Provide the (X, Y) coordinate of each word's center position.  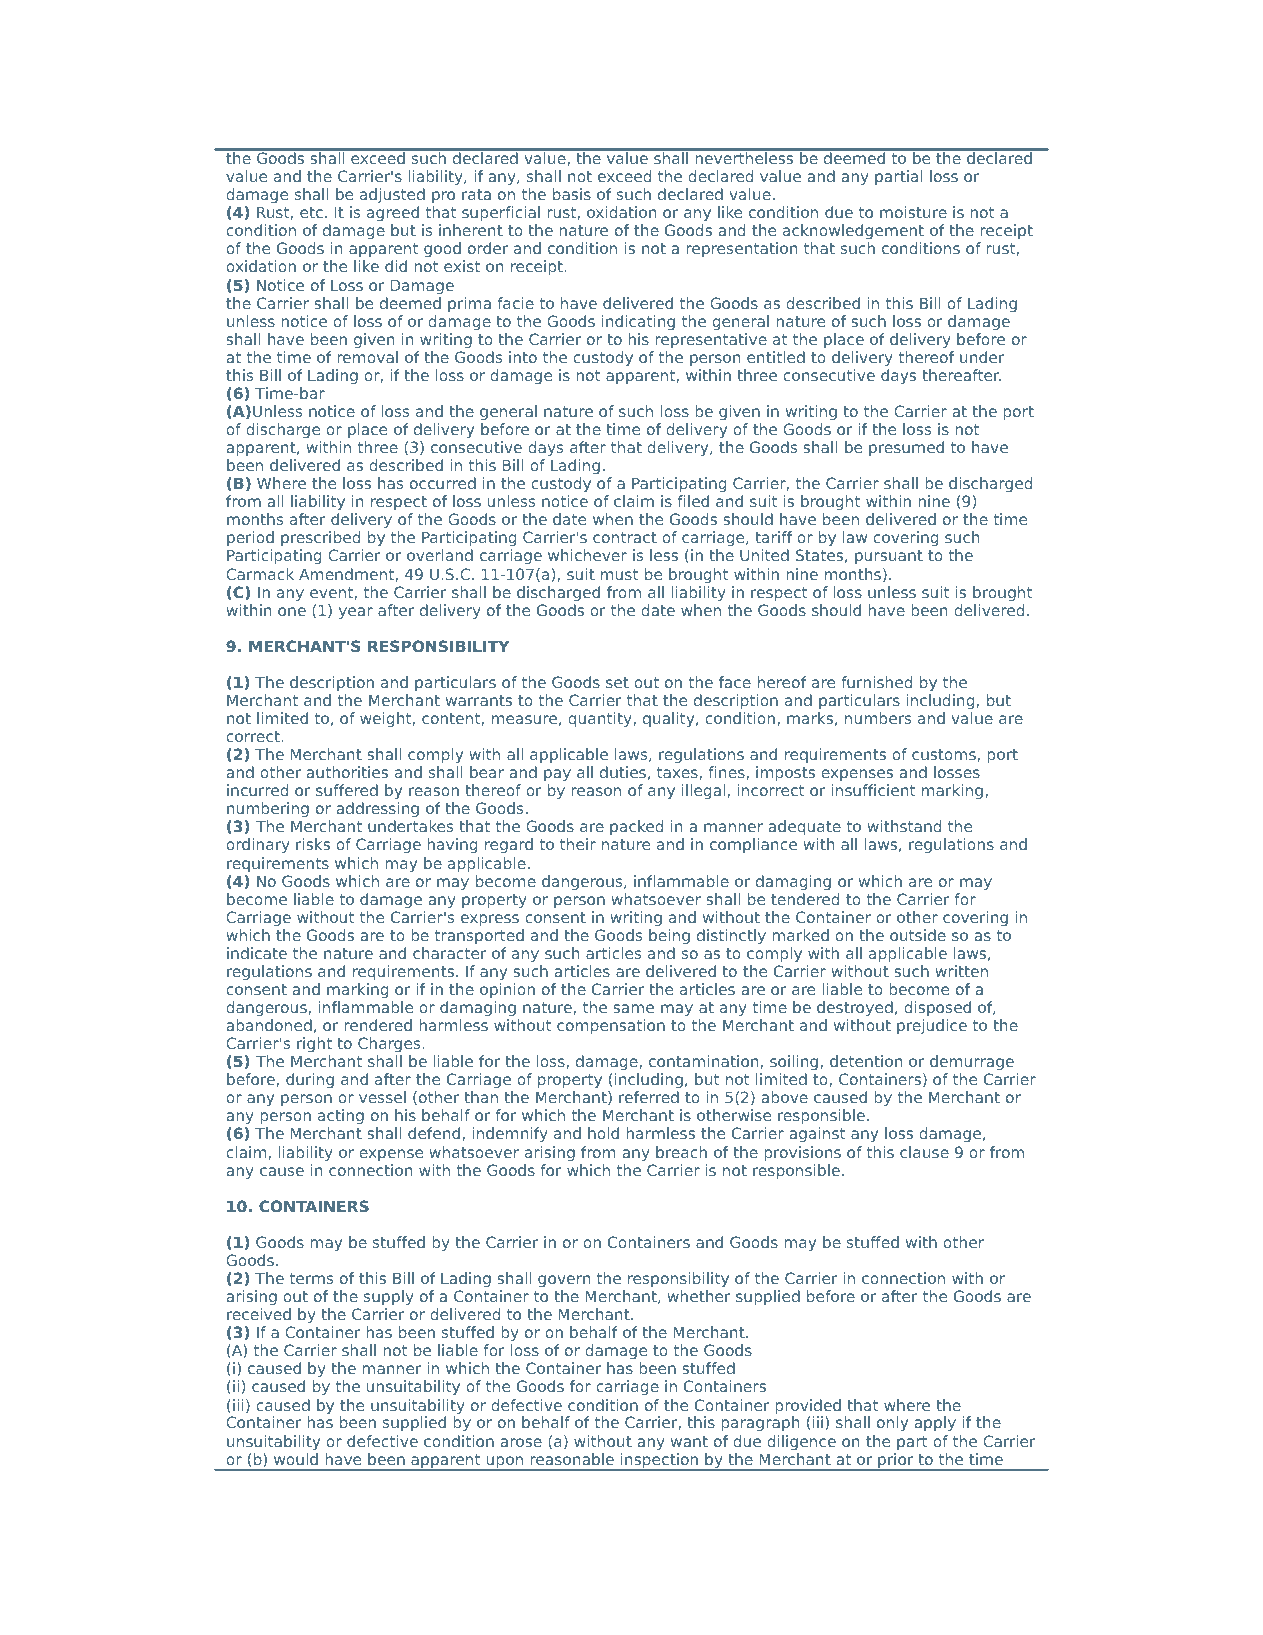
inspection (659, 1462)
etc (311, 212)
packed (636, 827)
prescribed (322, 540)
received (259, 1314)
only (892, 1423)
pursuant (889, 557)
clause (924, 1152)
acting (341, 1118)
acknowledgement (853, 231)
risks (313, 844)
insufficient (873, 790)
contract (625, 537)
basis (572, 194)
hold (603, 1133)
